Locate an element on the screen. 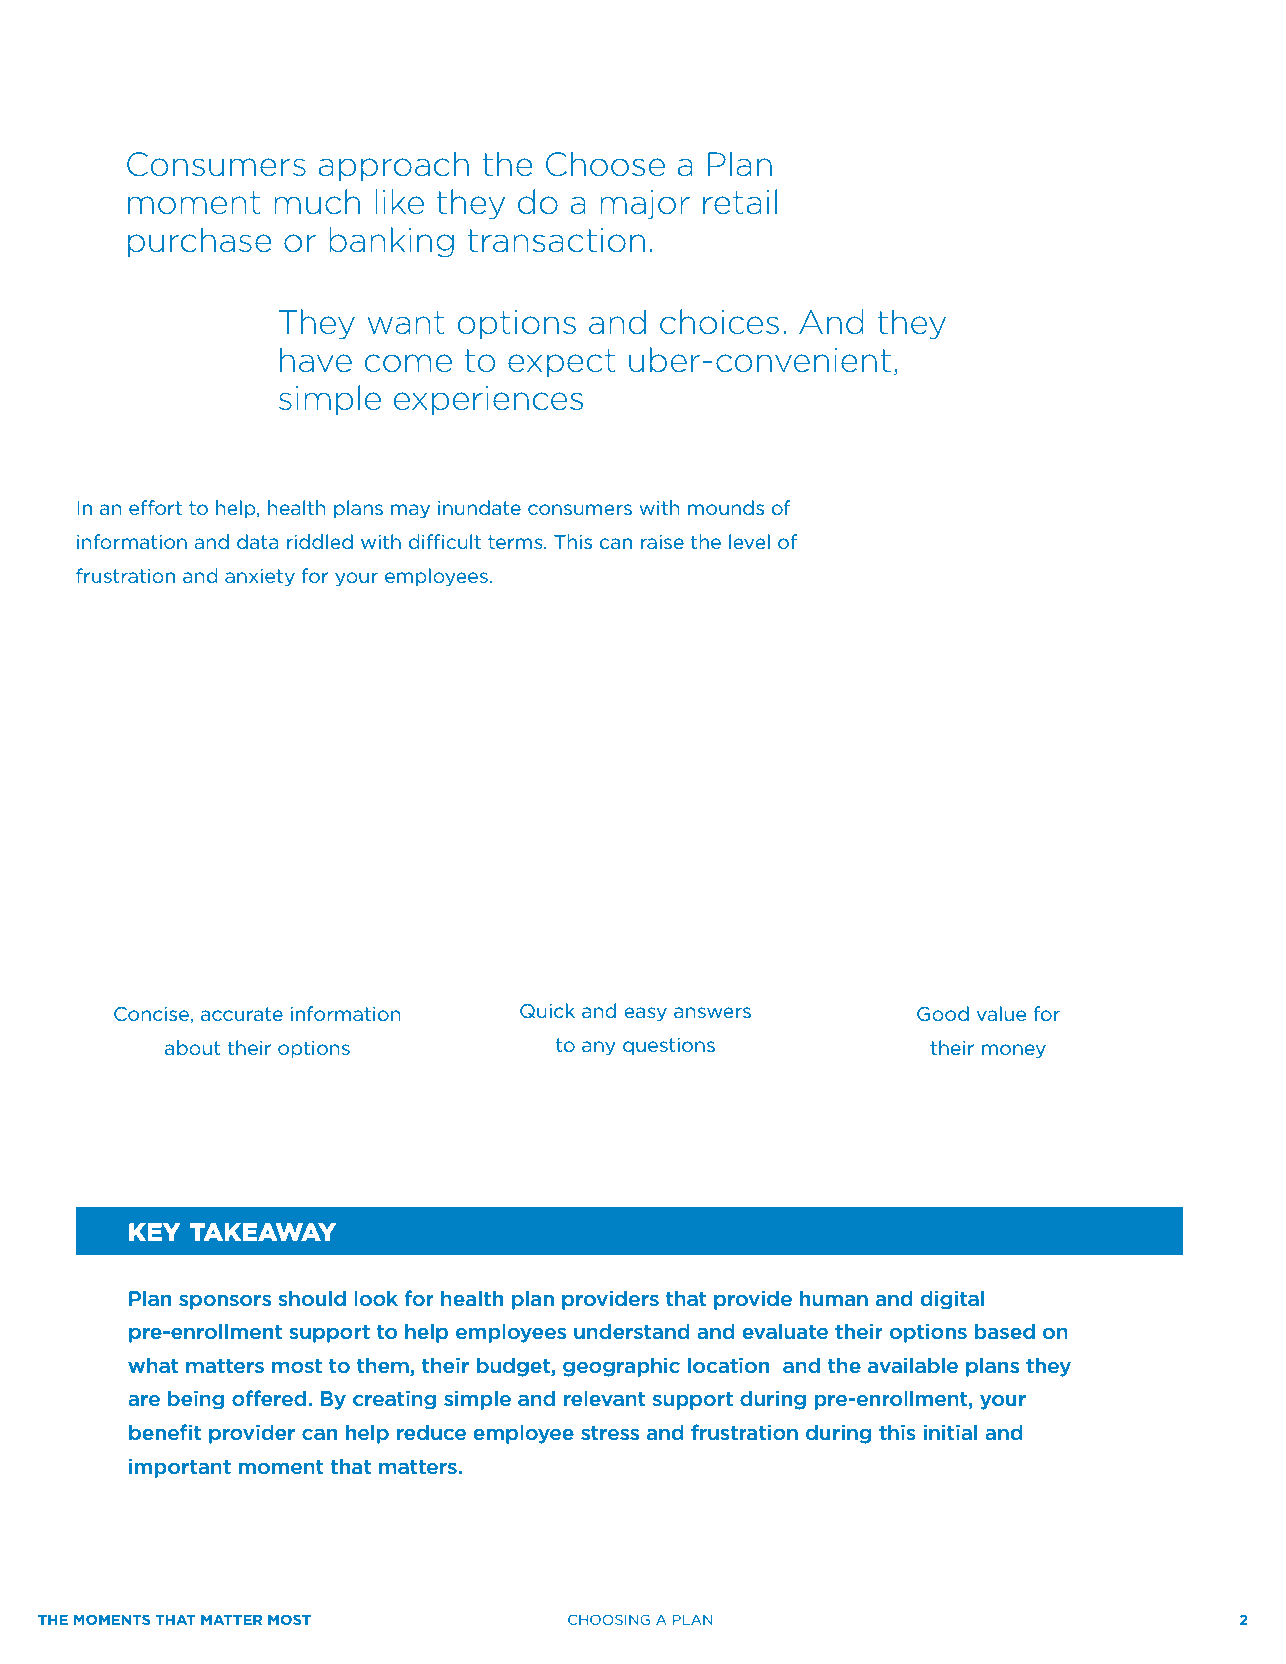 This screenshot has height=1664, width=1286. purchase is located at coordinates (200, 242).
